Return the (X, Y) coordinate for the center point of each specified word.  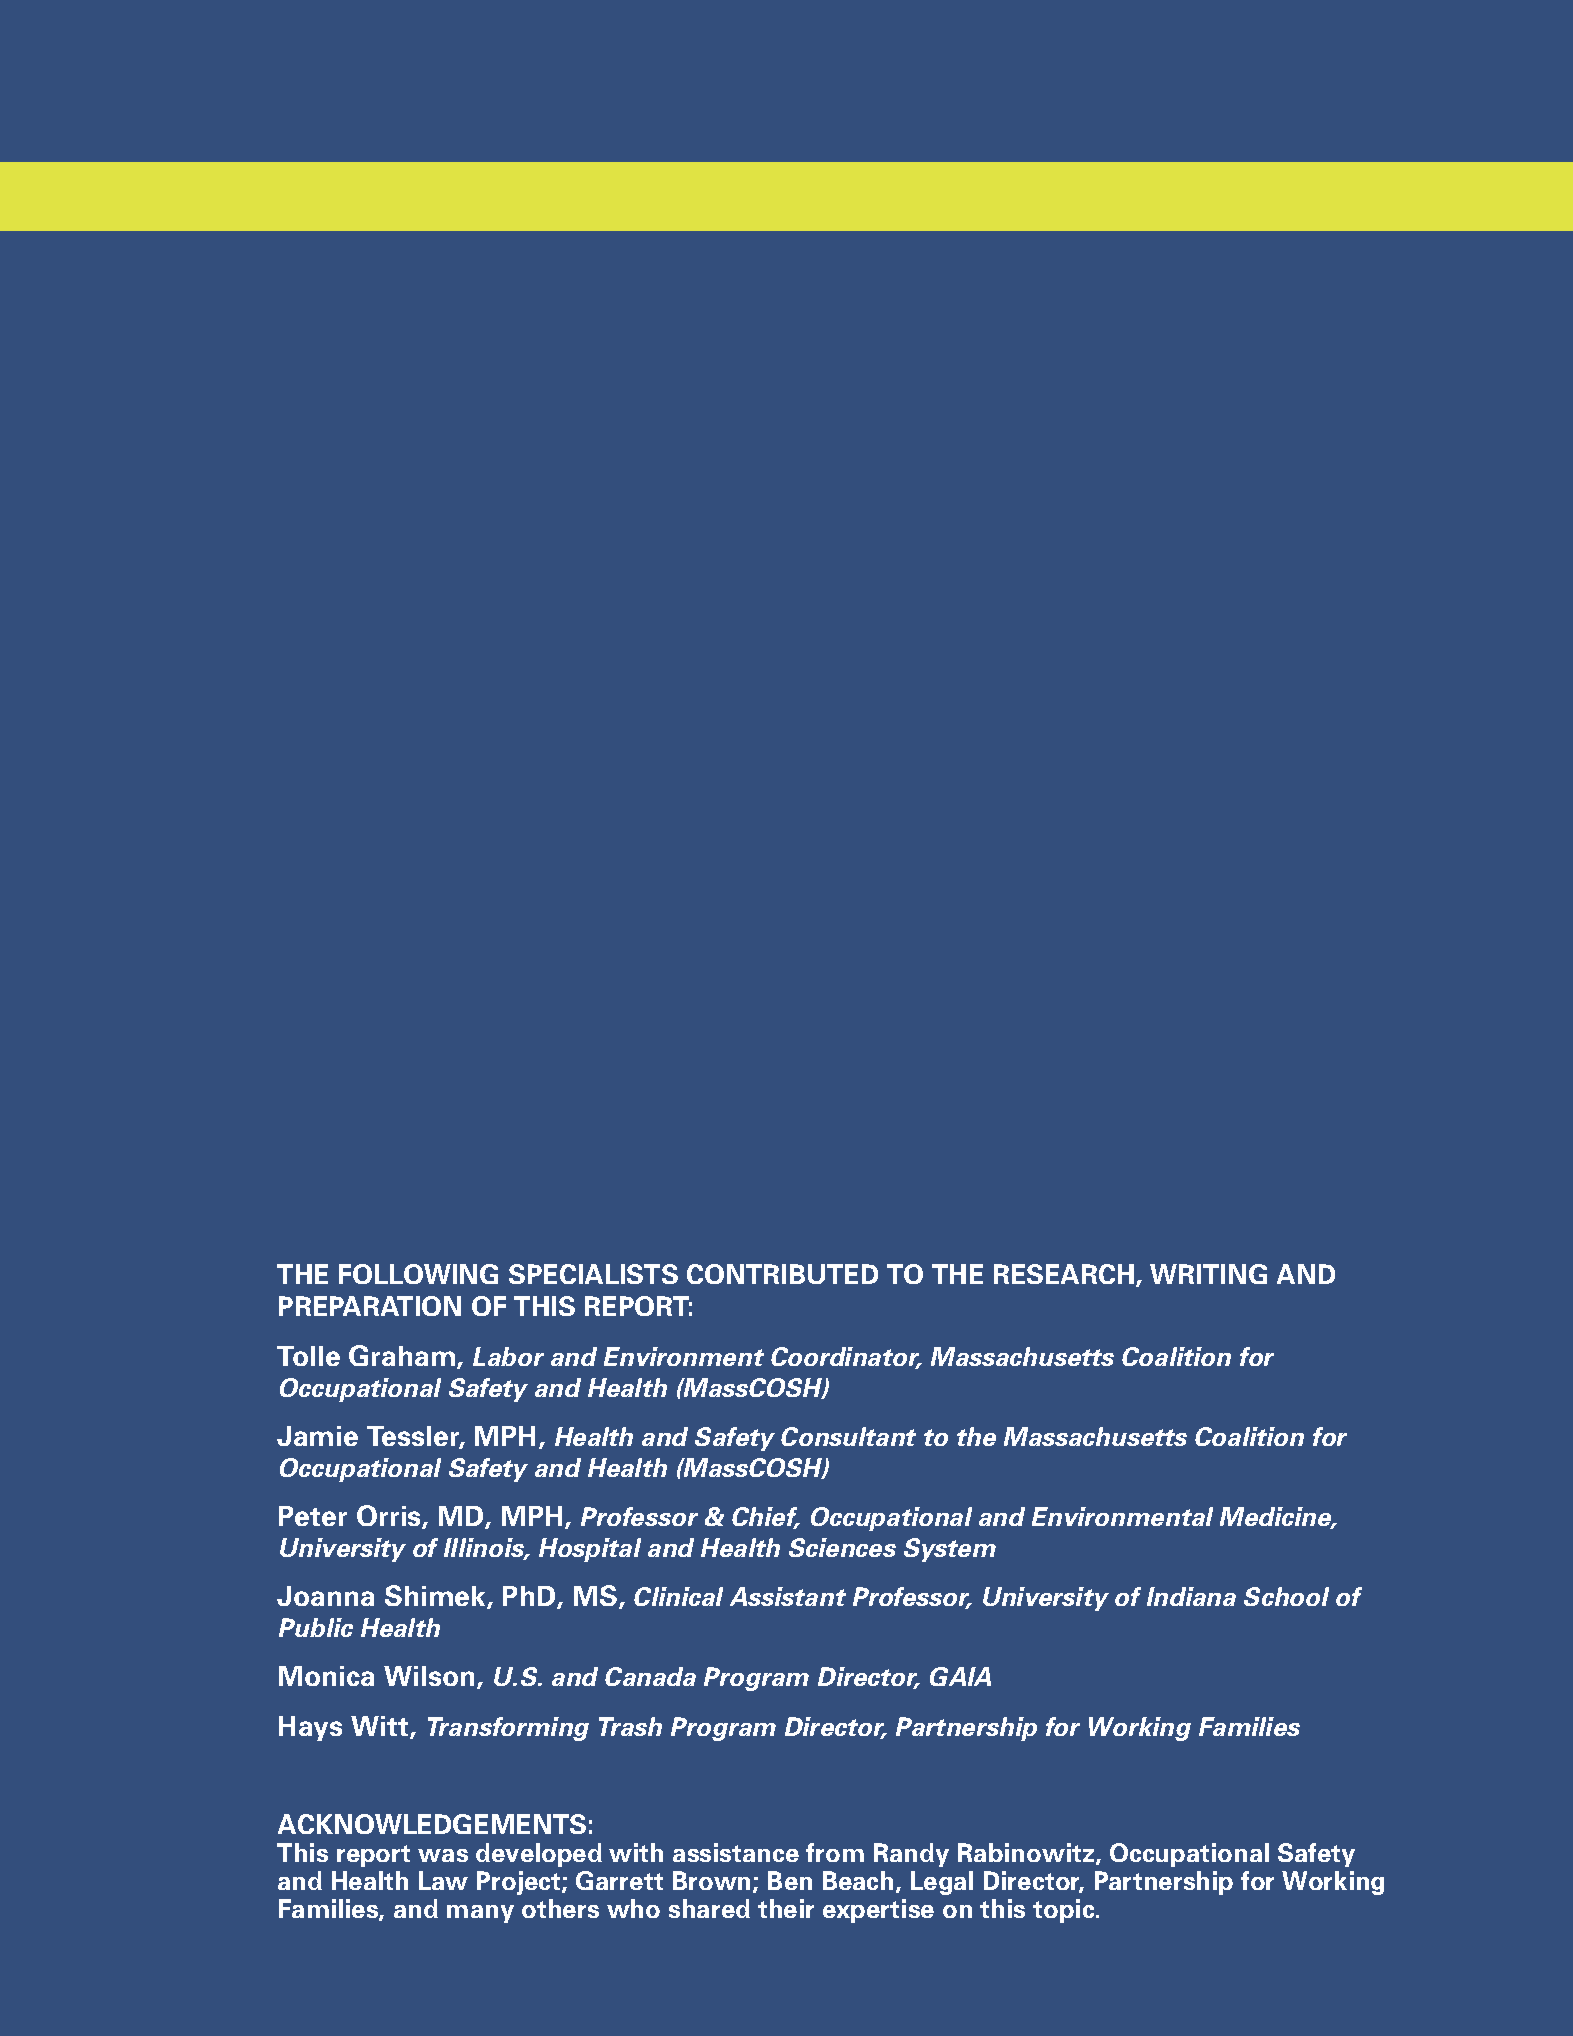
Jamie (317, 1436)
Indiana (1191, 1596)
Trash (630, 1726)
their (786, 1908)
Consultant (848, 1436)
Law (443, 1880)
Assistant (788, 1596)
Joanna (325, 1596)
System (950, 1550)
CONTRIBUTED (782, 1274)
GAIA (960, 1676)
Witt (381, 1727)
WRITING (1208, 1274)
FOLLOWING (418, 1274)
